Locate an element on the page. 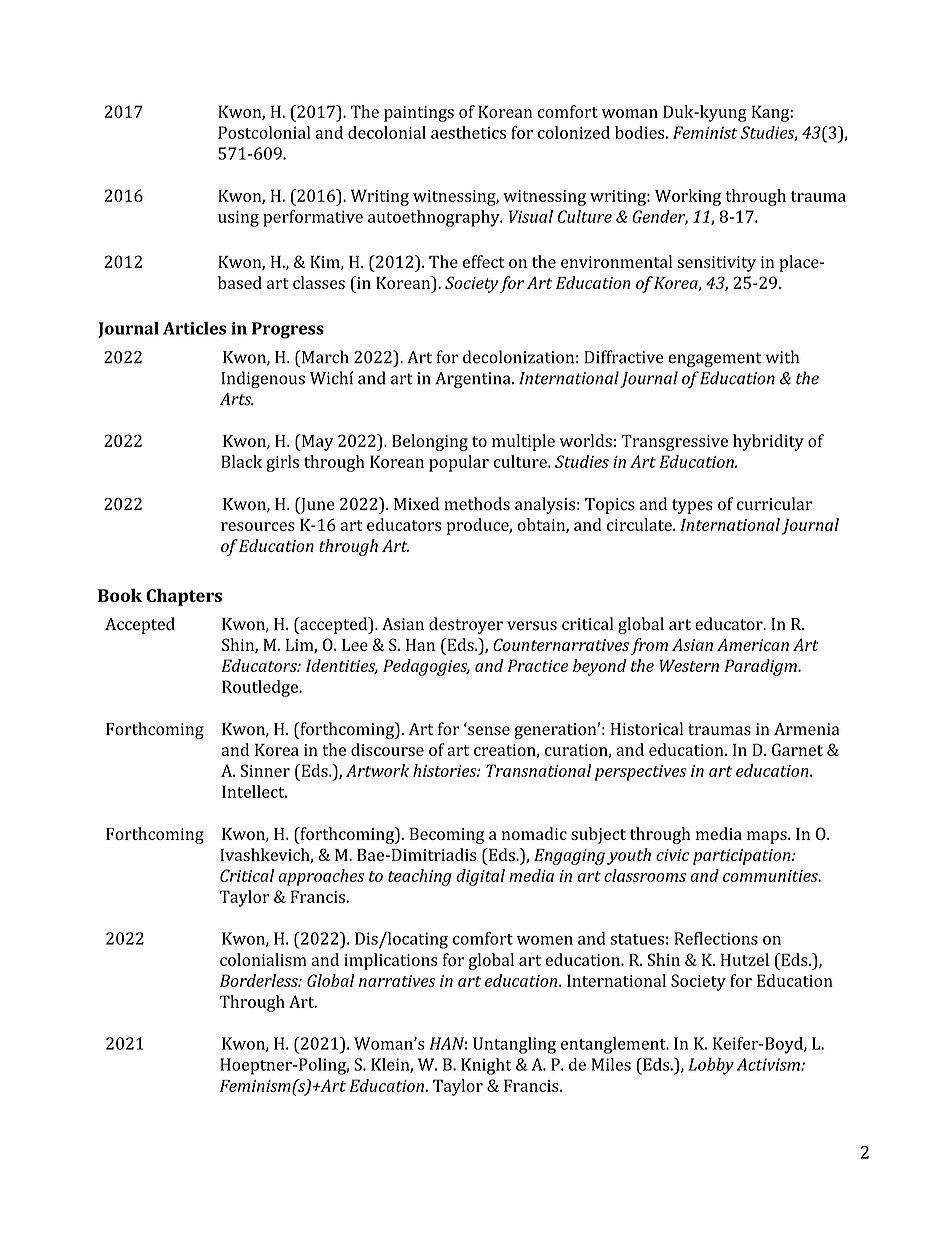 The height and width of the image is (1233, 952). Chapters is located at coordinates (184, 597).
